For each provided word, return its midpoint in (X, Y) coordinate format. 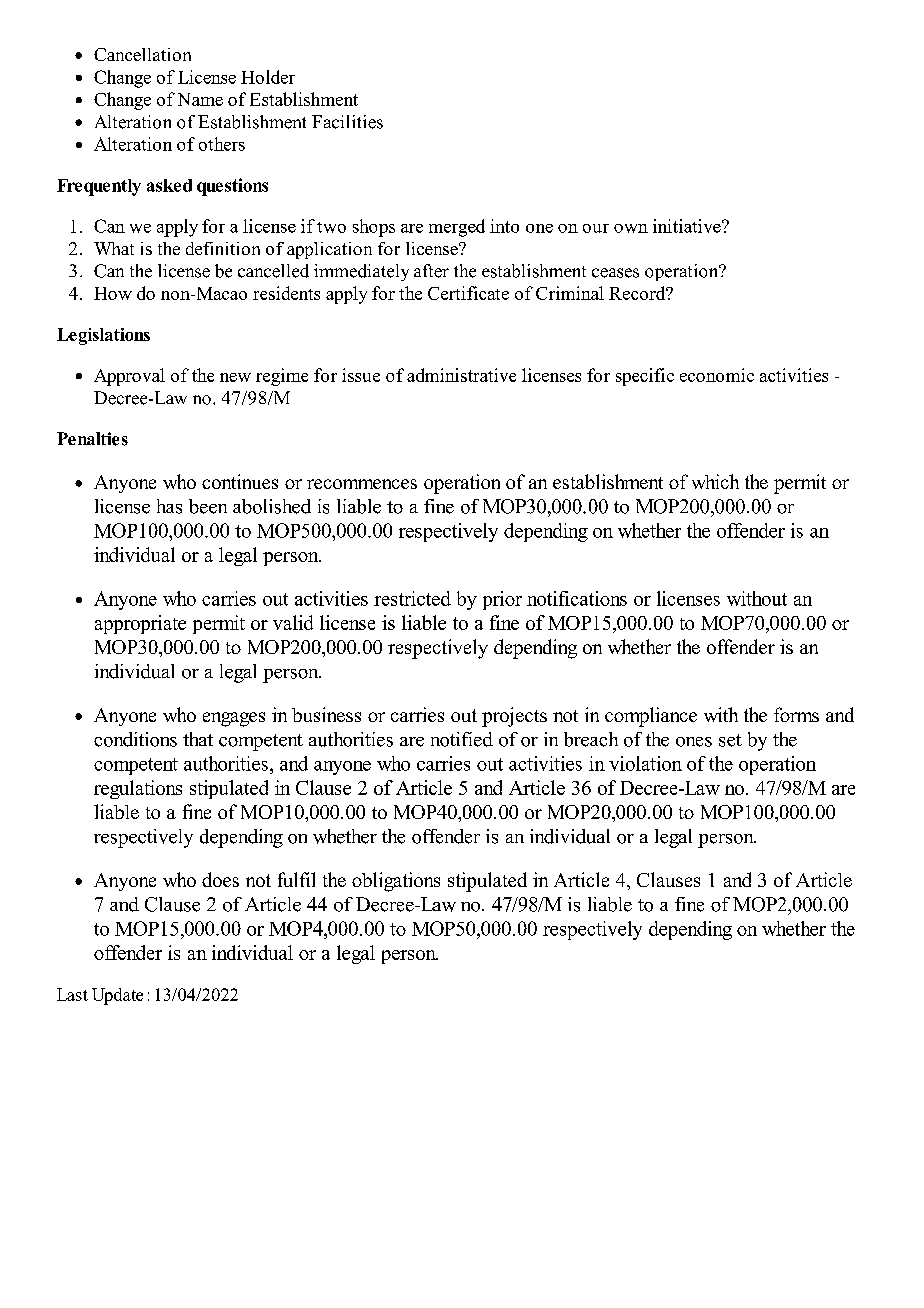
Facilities (347, 122)
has (169, 506)
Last (72, 994)
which (715, 481)
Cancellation (142, 54)
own (631, 228)
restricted (412, 598)
